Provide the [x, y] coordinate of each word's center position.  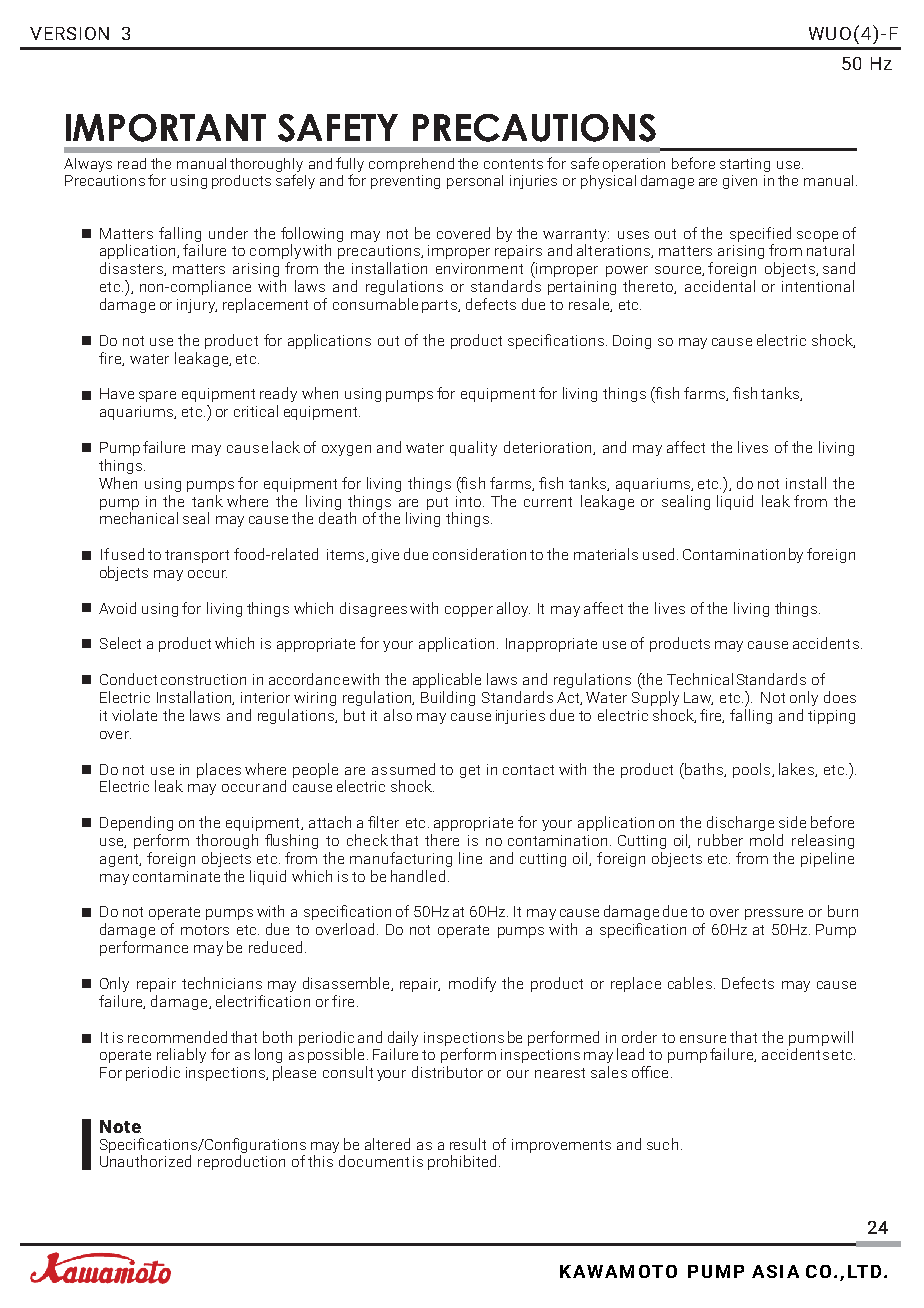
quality [473, 448]
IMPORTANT [166, 128]
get [470, 771]
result [468, 1144]
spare [157, 396]
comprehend [411, 165]
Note [120, 1126]
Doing [632, 342]
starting [745, 165]
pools [753, 770]
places [219, 770]
